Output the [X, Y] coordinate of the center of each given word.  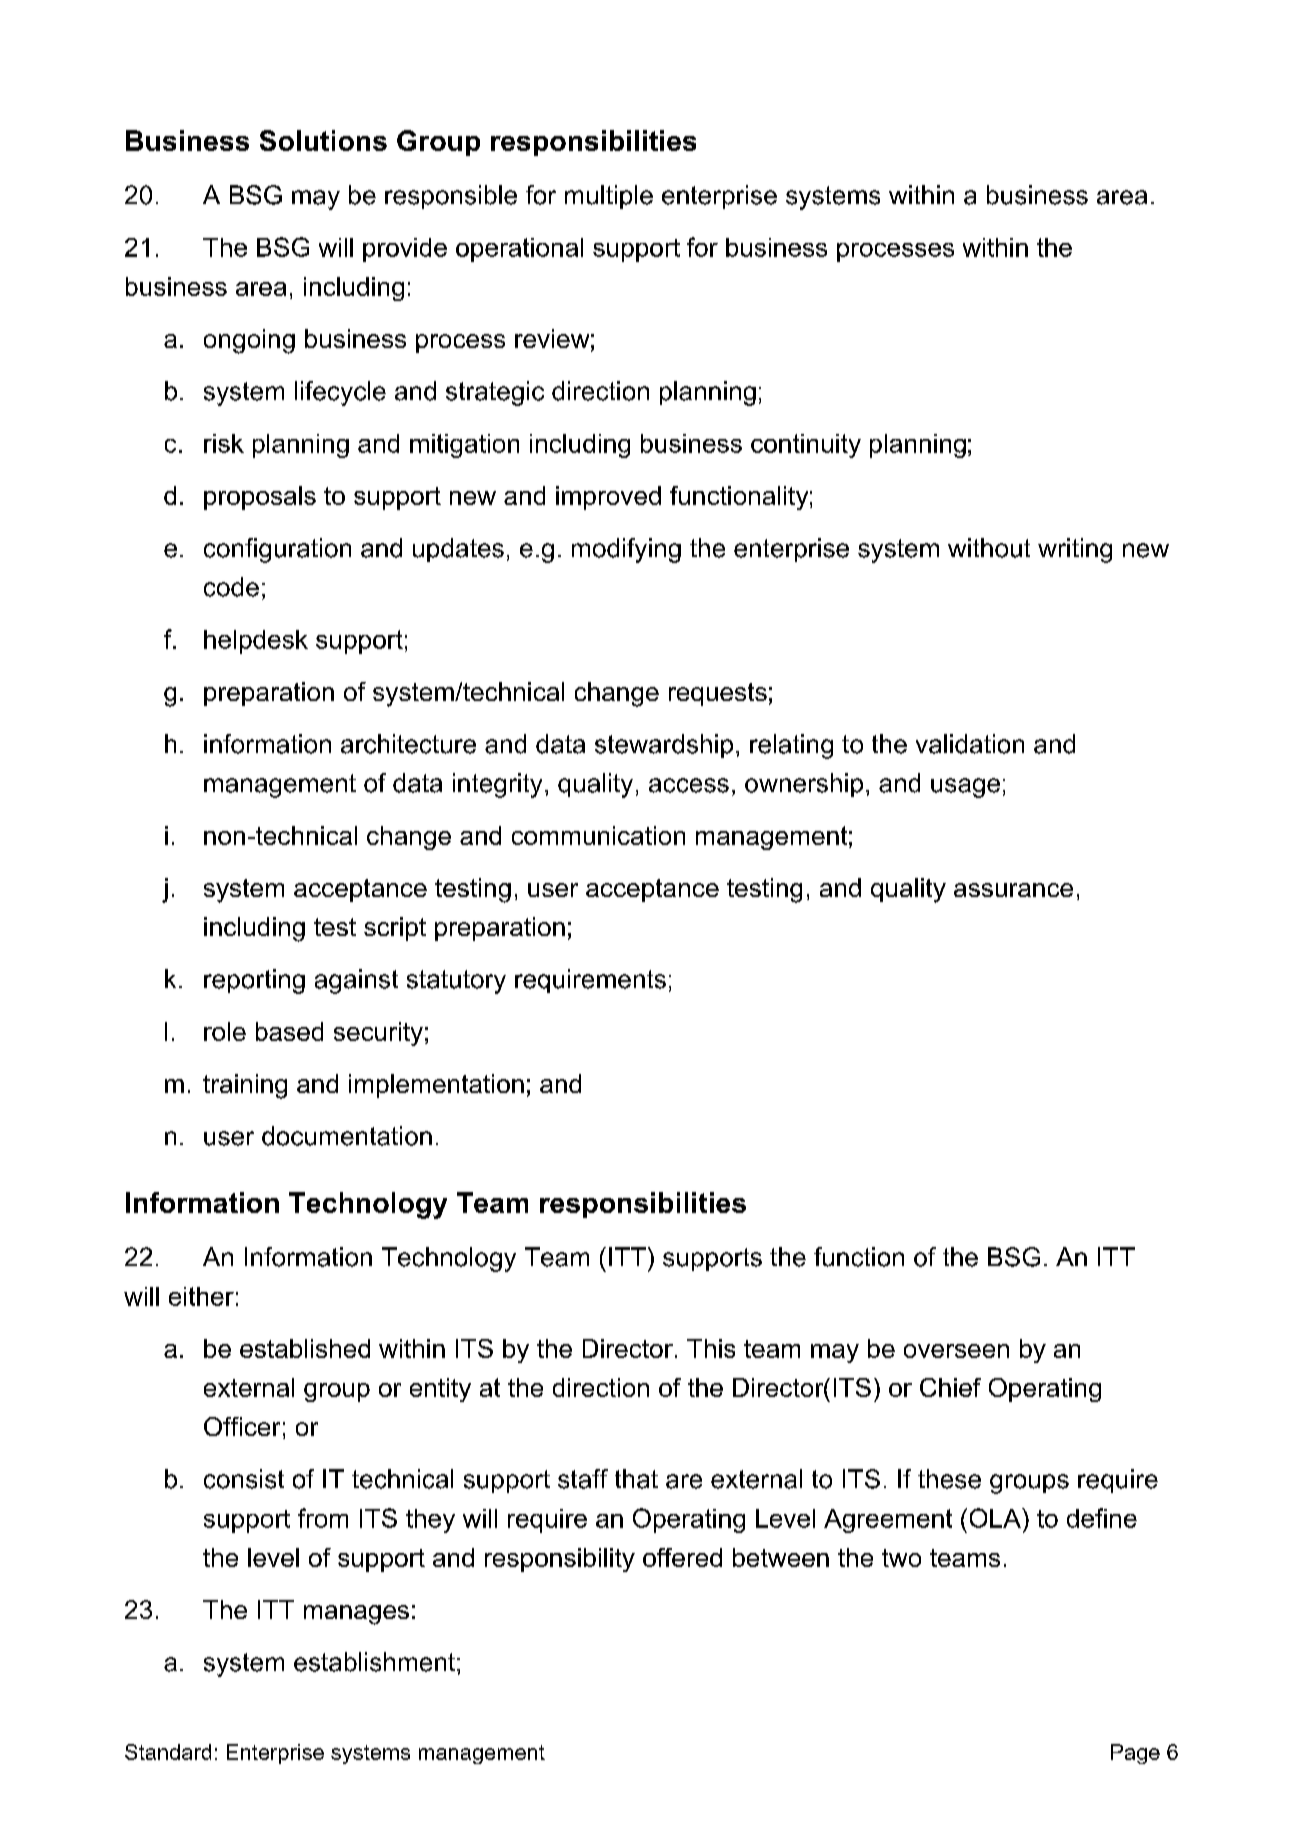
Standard [168, 1752]
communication [598, 835]
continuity [806, 446]
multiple [609, 197]
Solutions [323, 140]
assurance [1013, 890]
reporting [254, 981]
